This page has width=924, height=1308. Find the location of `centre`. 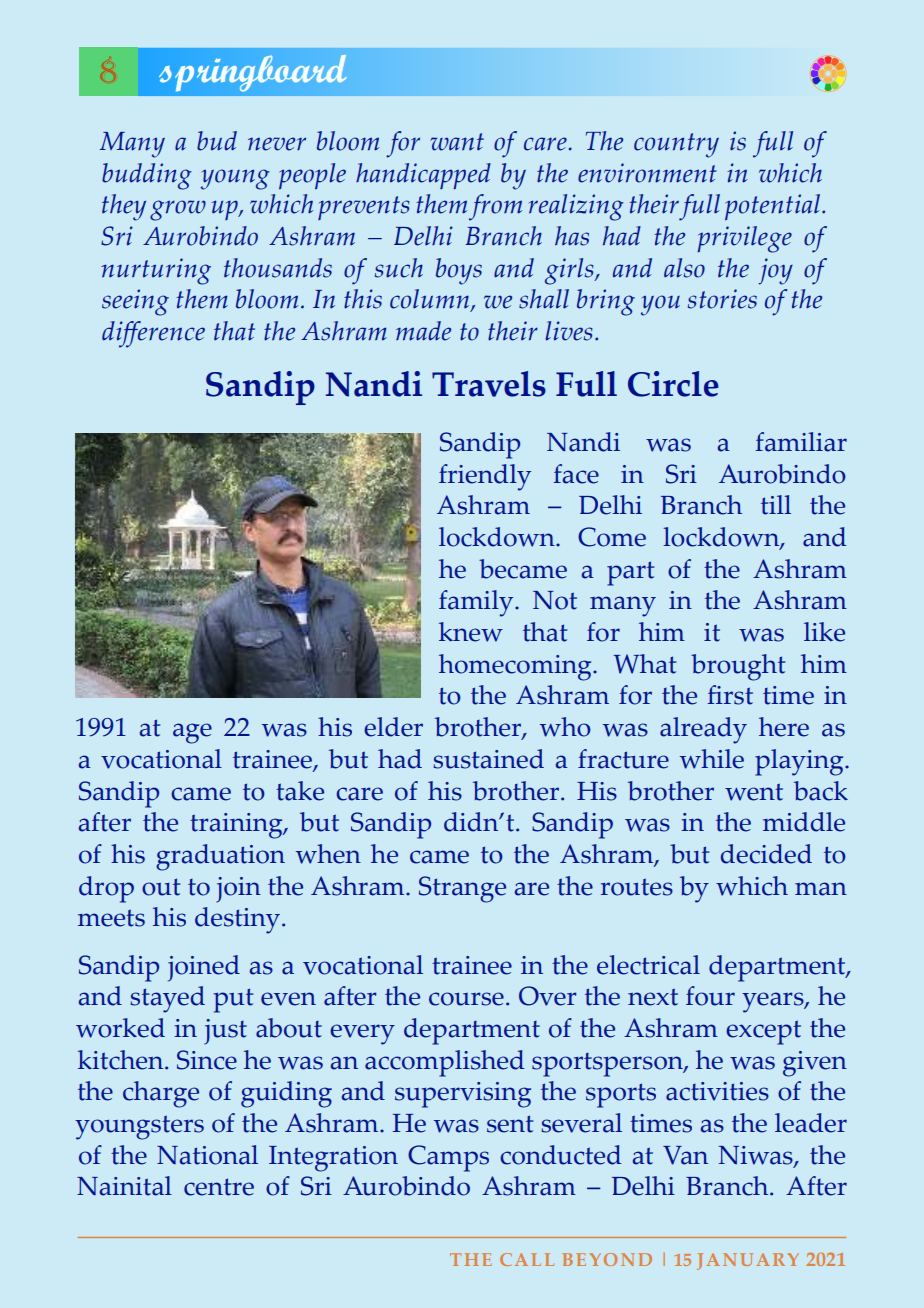

centre is located at coordinates (219, 1187).
